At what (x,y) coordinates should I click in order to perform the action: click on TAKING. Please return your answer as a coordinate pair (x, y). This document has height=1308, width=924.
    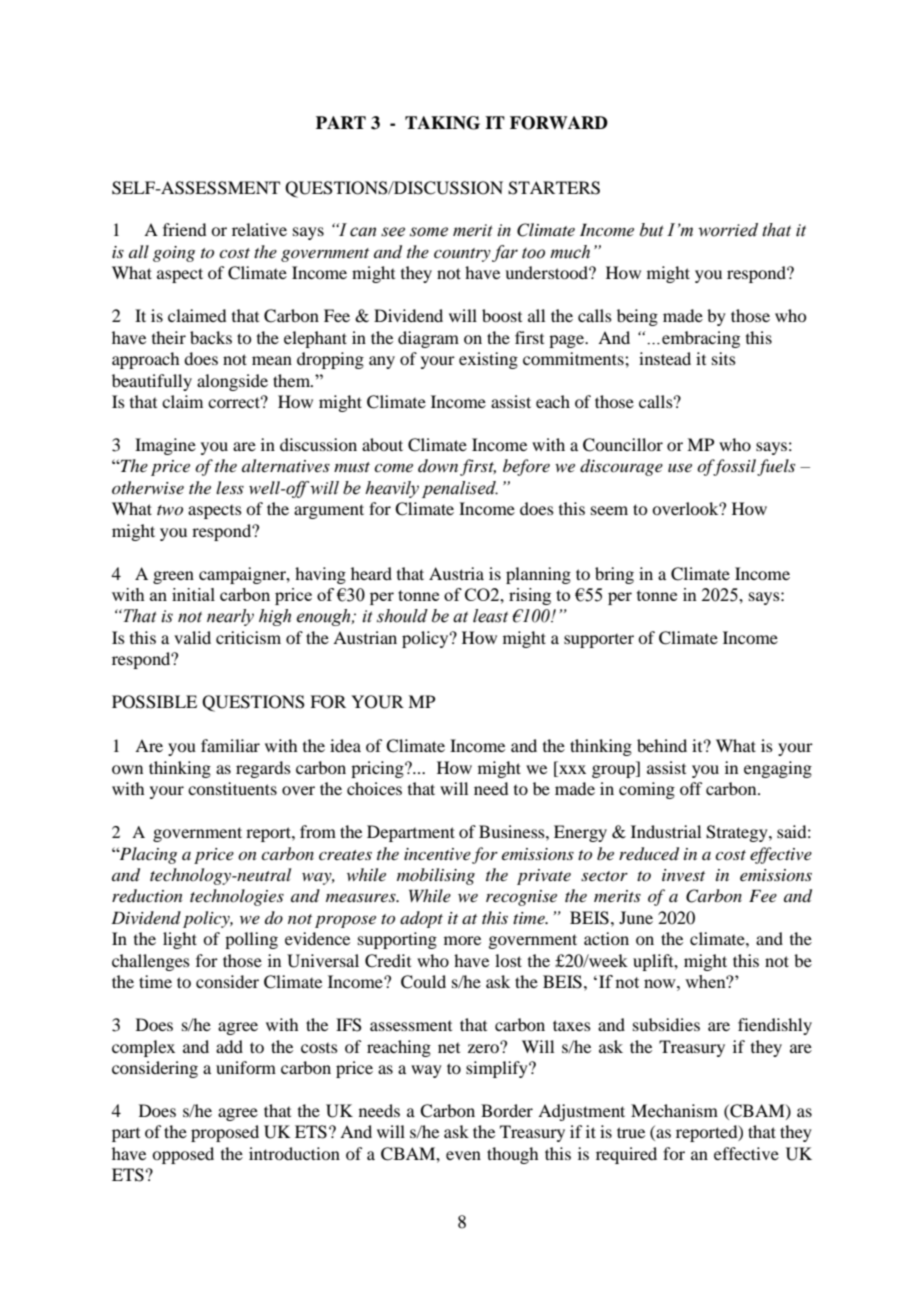
    Looking at the image, I should click on (442, 123).
